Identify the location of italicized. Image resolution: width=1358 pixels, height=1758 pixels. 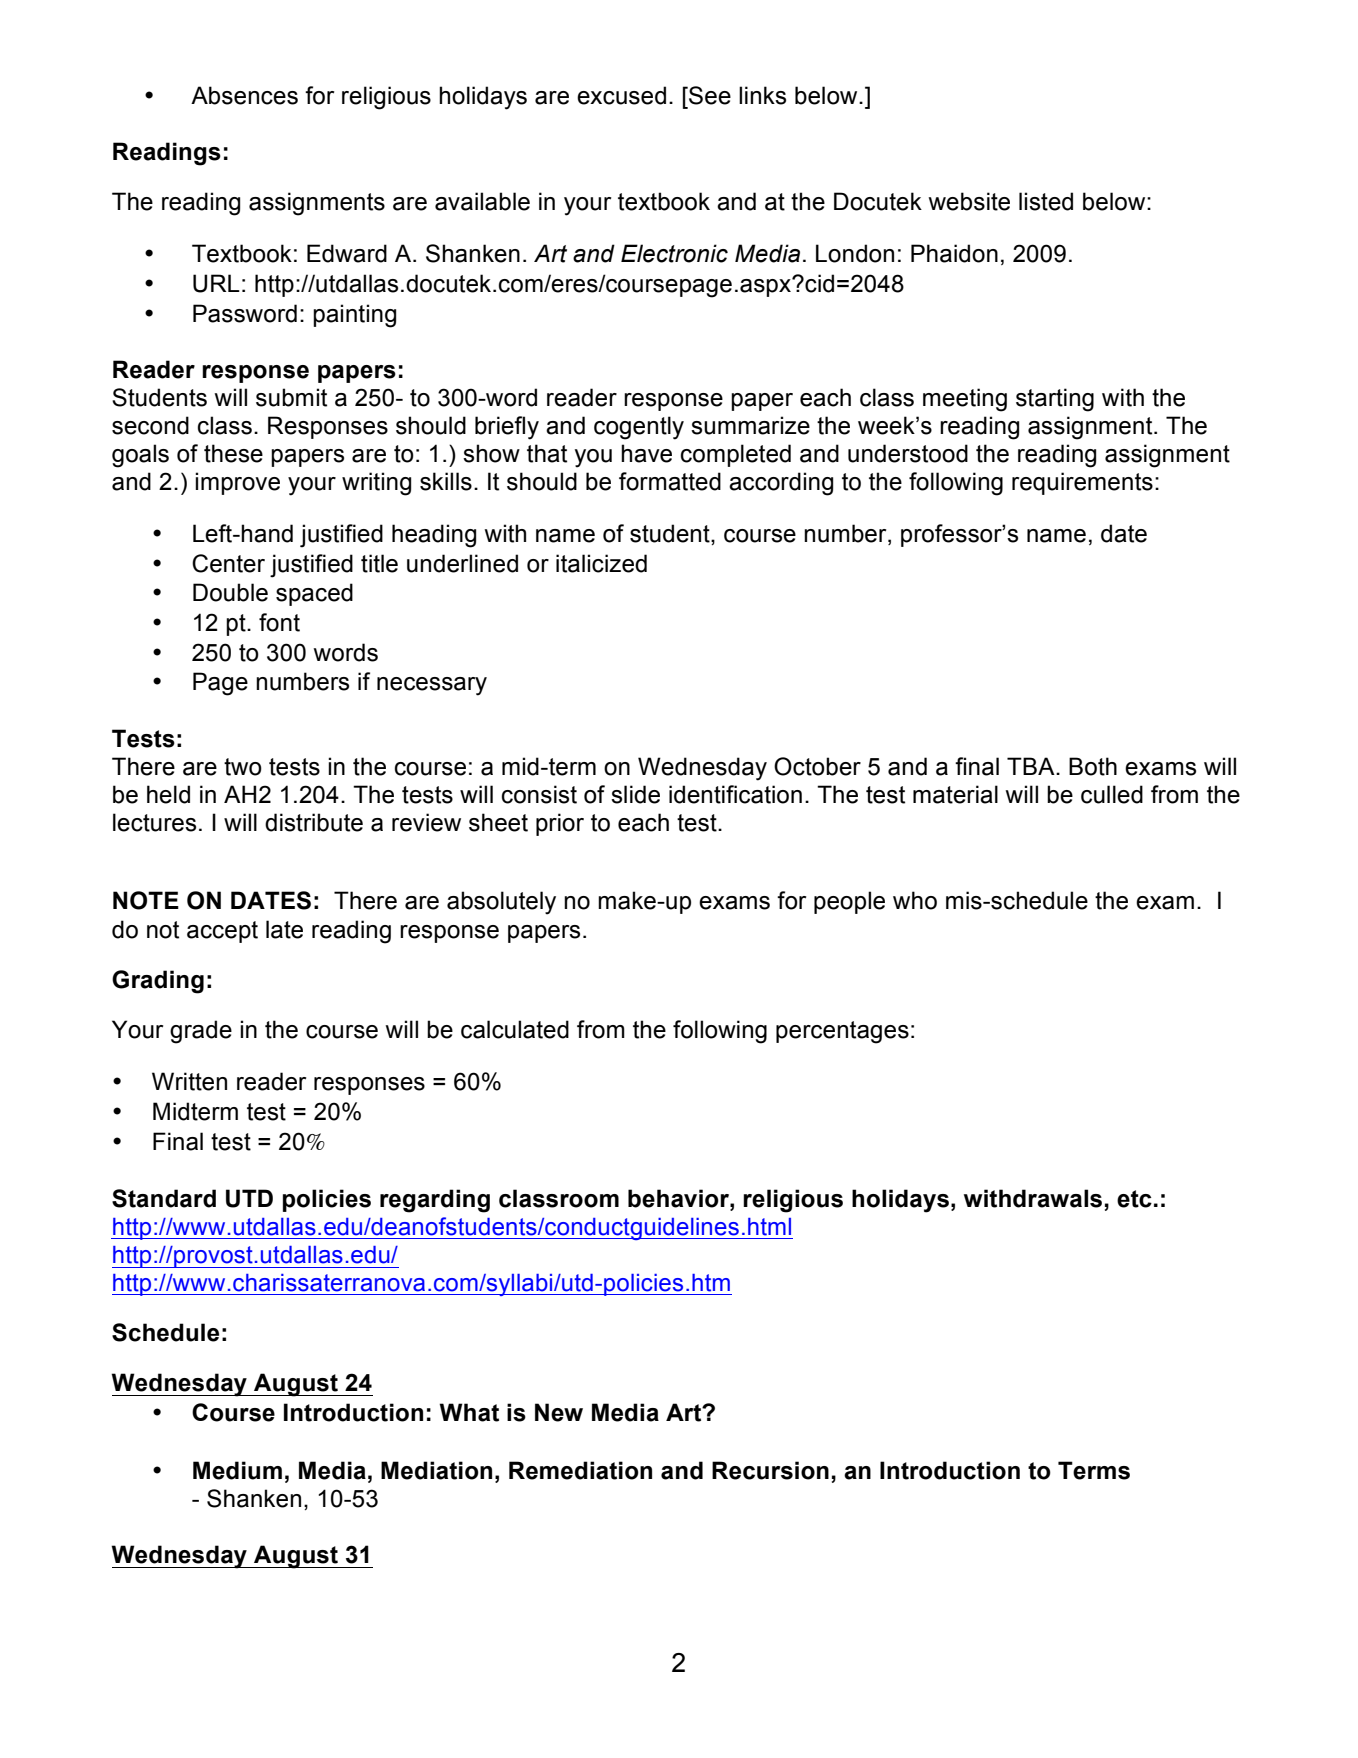
(601, 563).
